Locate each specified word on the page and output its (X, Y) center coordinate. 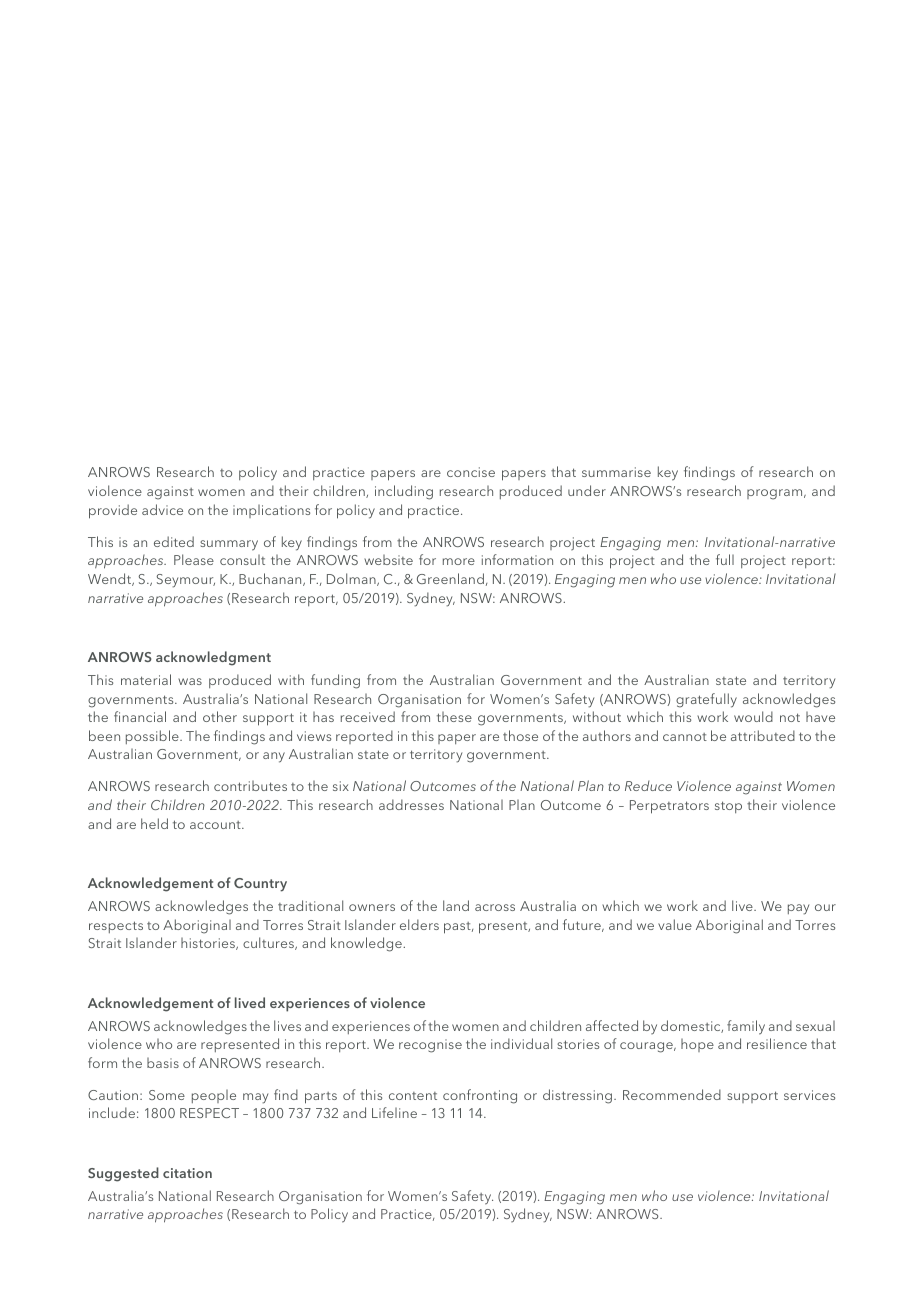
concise (471, 472)
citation (187, 1173)
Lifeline (394, 1112)
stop (728, 807)
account (216, 825)
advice (162, 509)
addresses (411, 804)
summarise (616, 472)
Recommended (672, 1094)
